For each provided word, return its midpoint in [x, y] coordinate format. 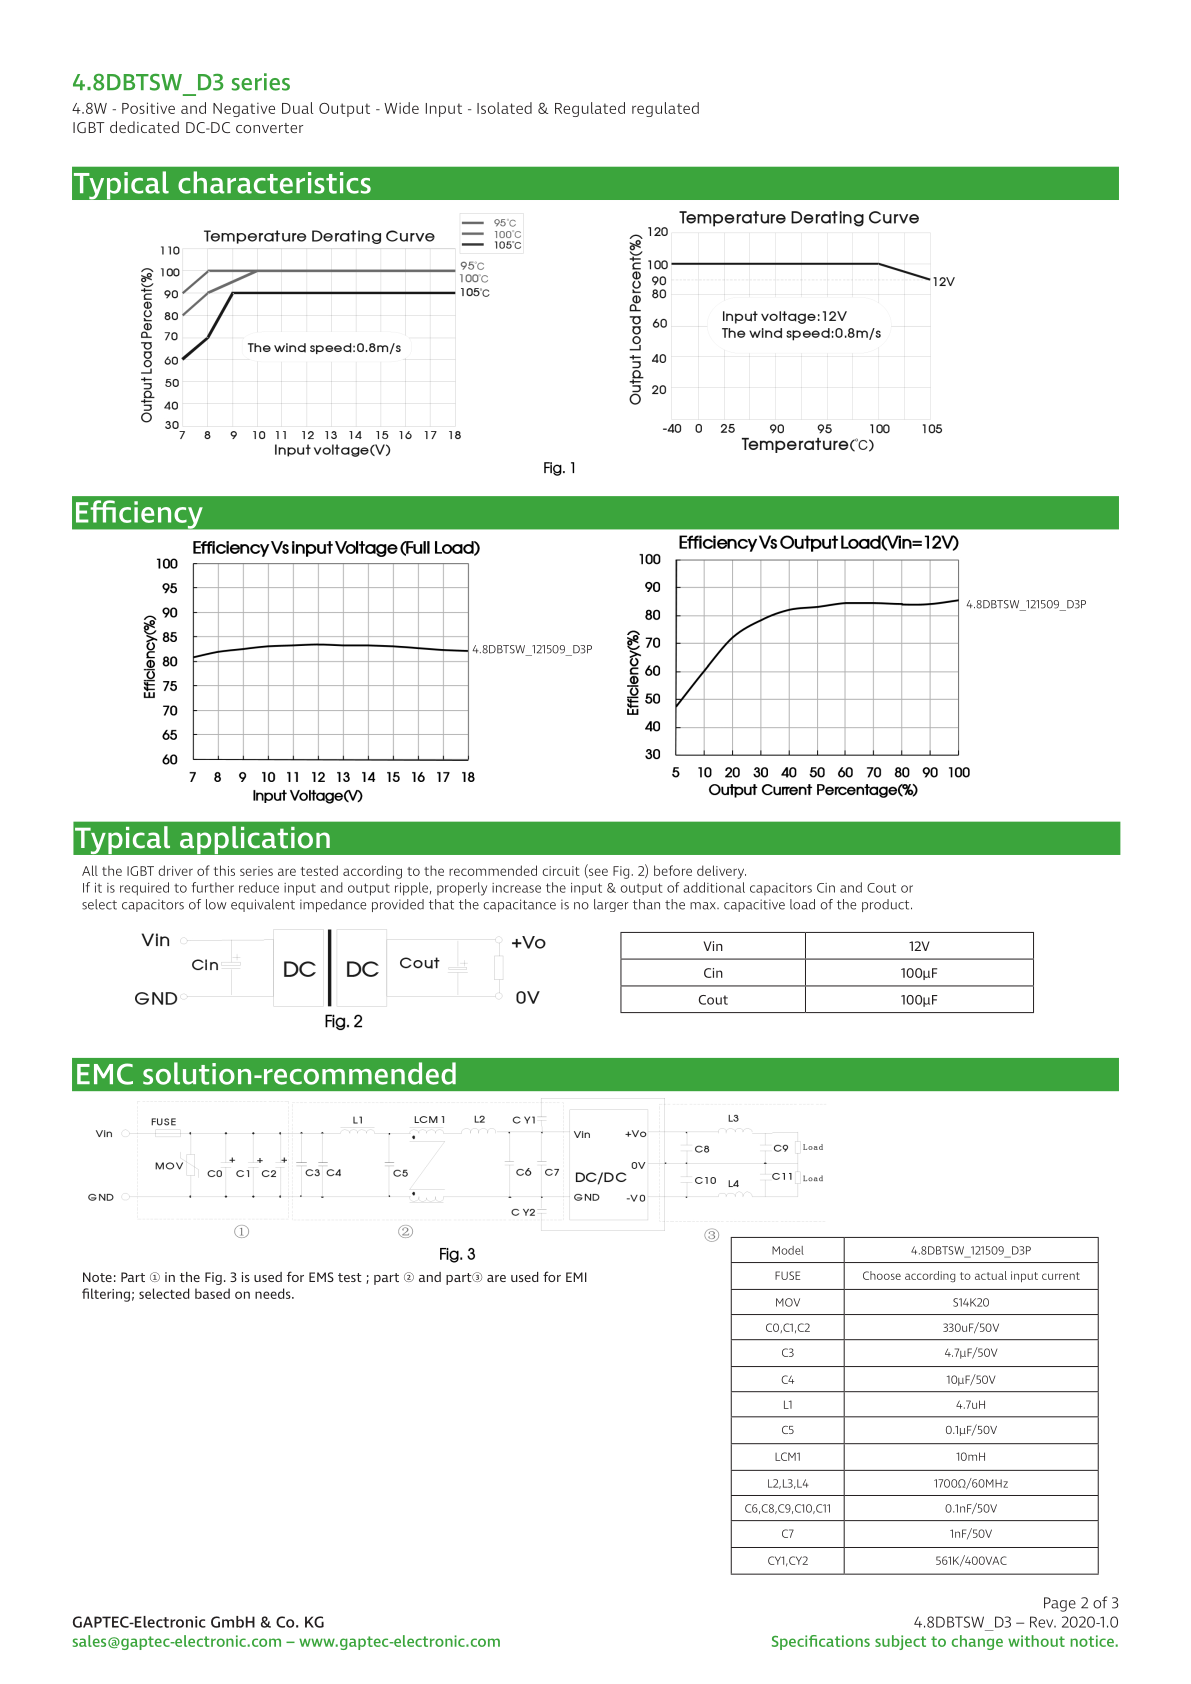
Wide [401, 108]
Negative [244, 109]
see [597, 873]
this [224, 870]
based [212, 1293]
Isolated [504, 108]
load [802, 904]
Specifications [821, 1642]
